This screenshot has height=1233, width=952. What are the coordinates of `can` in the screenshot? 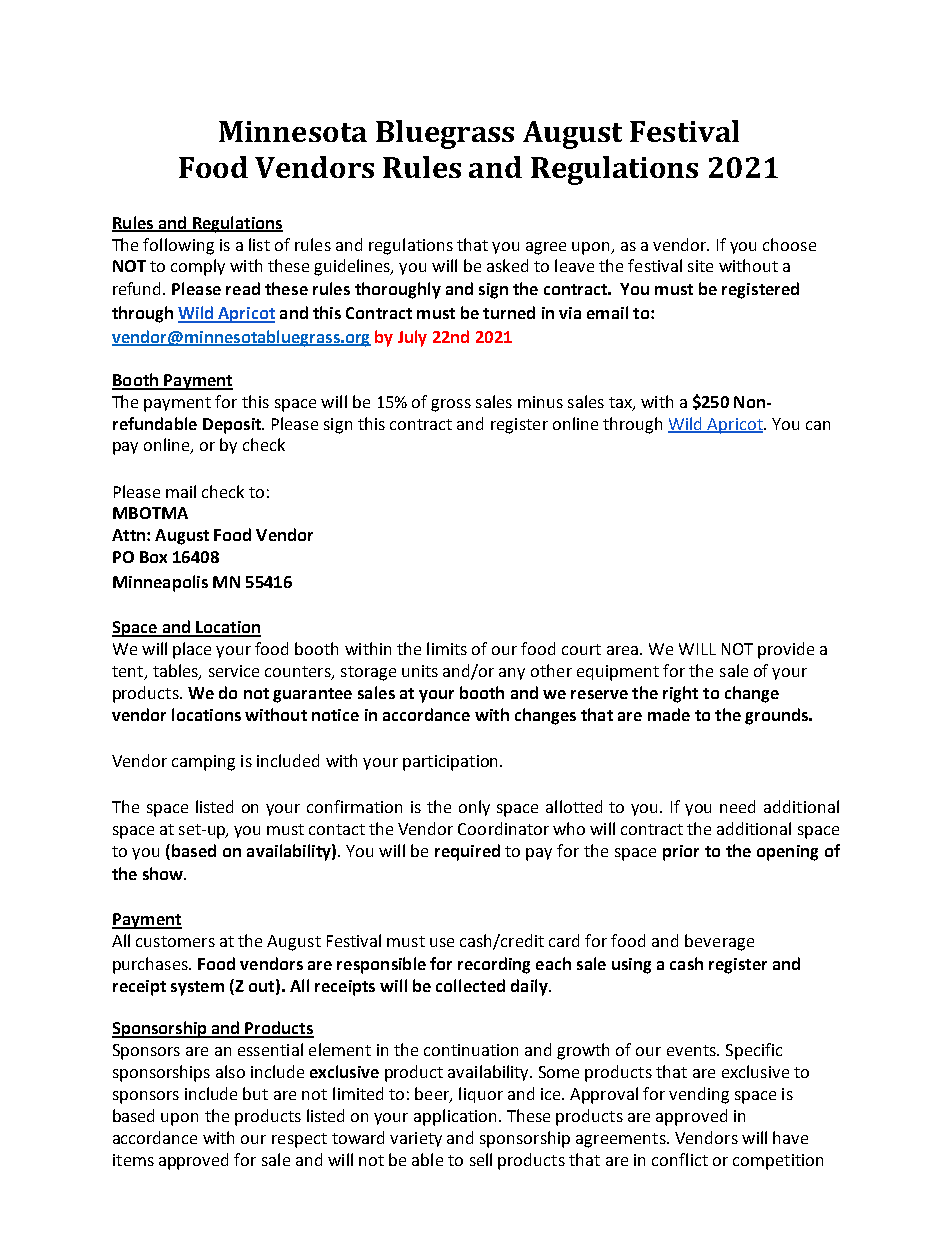 It's located at (818, 425).
